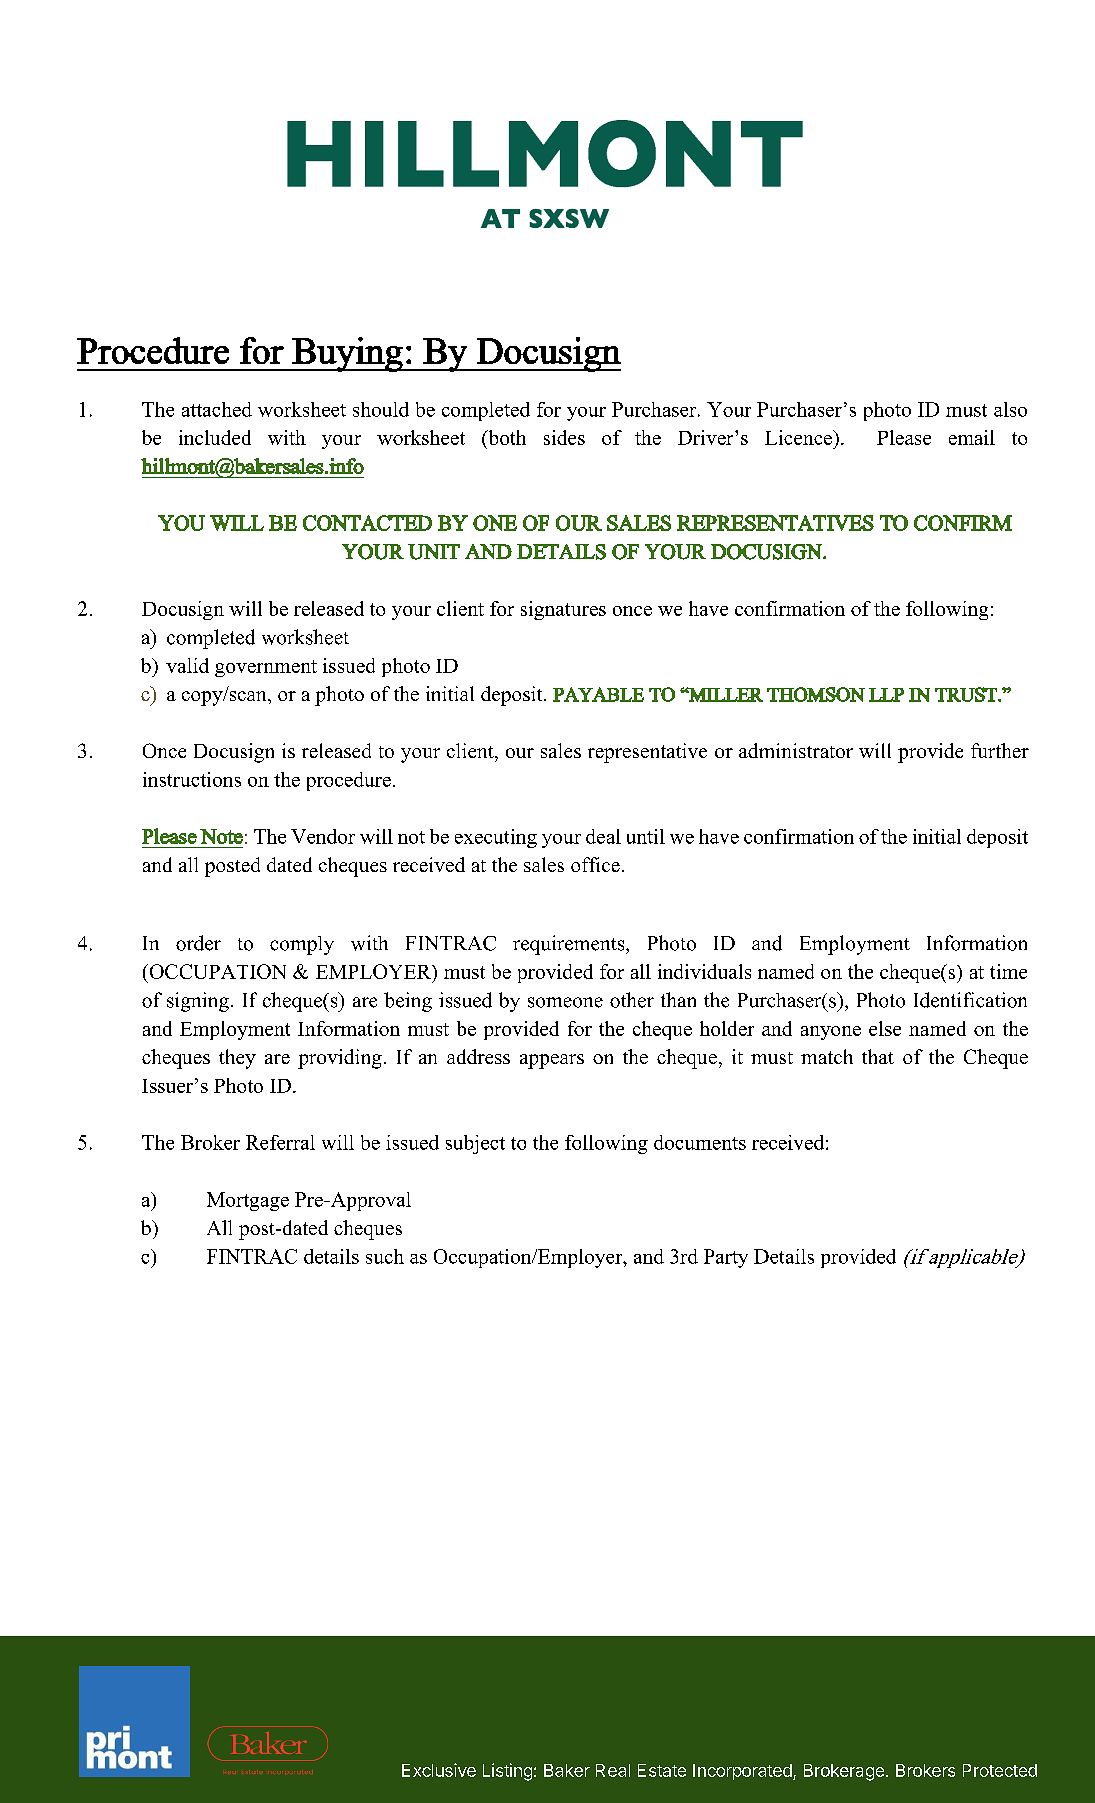  Describe the element at coordinates (217, 409) in the page. I see `attached` at that location.
